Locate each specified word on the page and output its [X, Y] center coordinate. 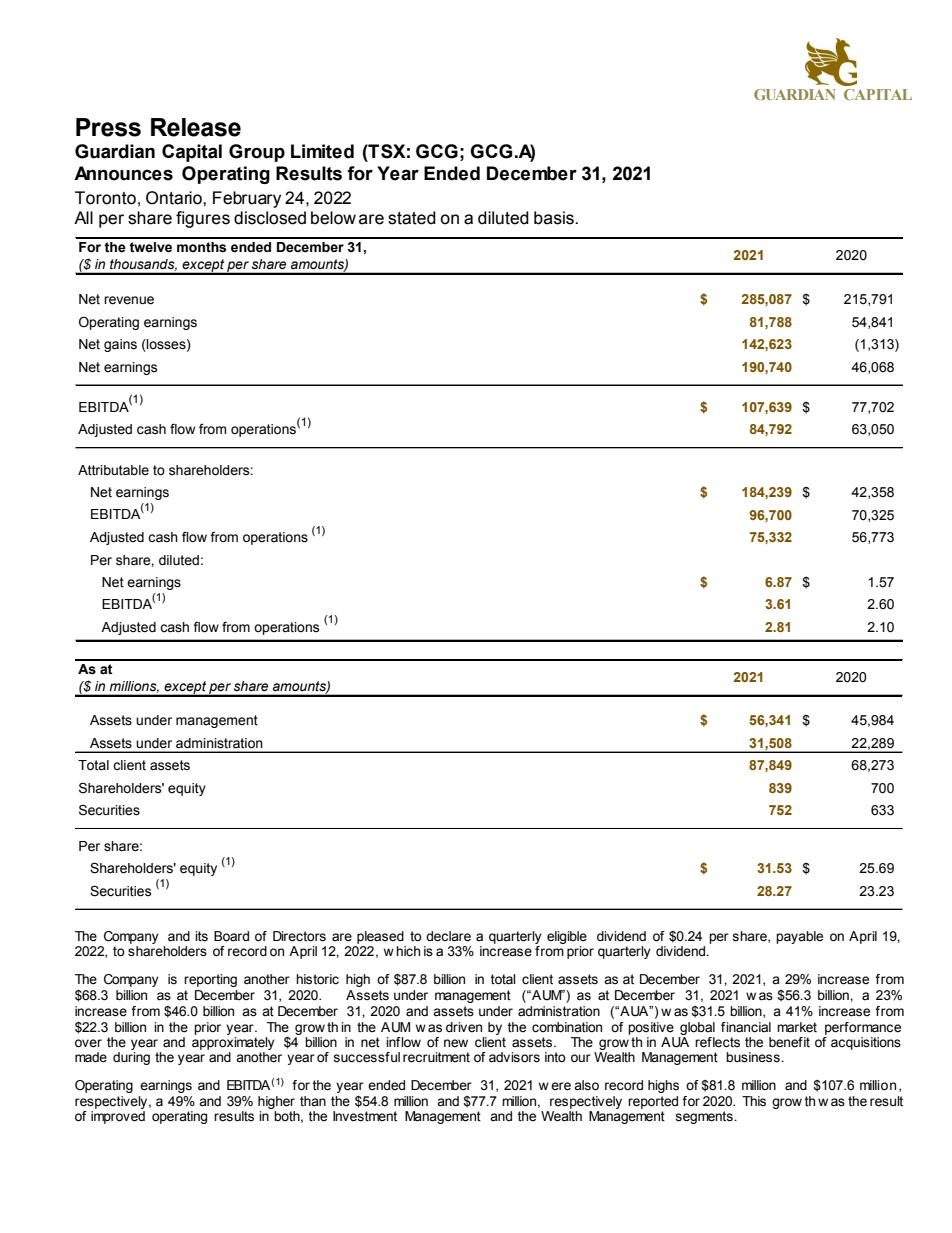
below [333, 218]
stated [412, 218]
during [131, 1058]
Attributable [113, 470]
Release [196, 127]
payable [799, 937]
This [754, 1101]
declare [448, 936]
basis [555, 218]
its [201, 936]
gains [120, 345]
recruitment [436, 1057]
